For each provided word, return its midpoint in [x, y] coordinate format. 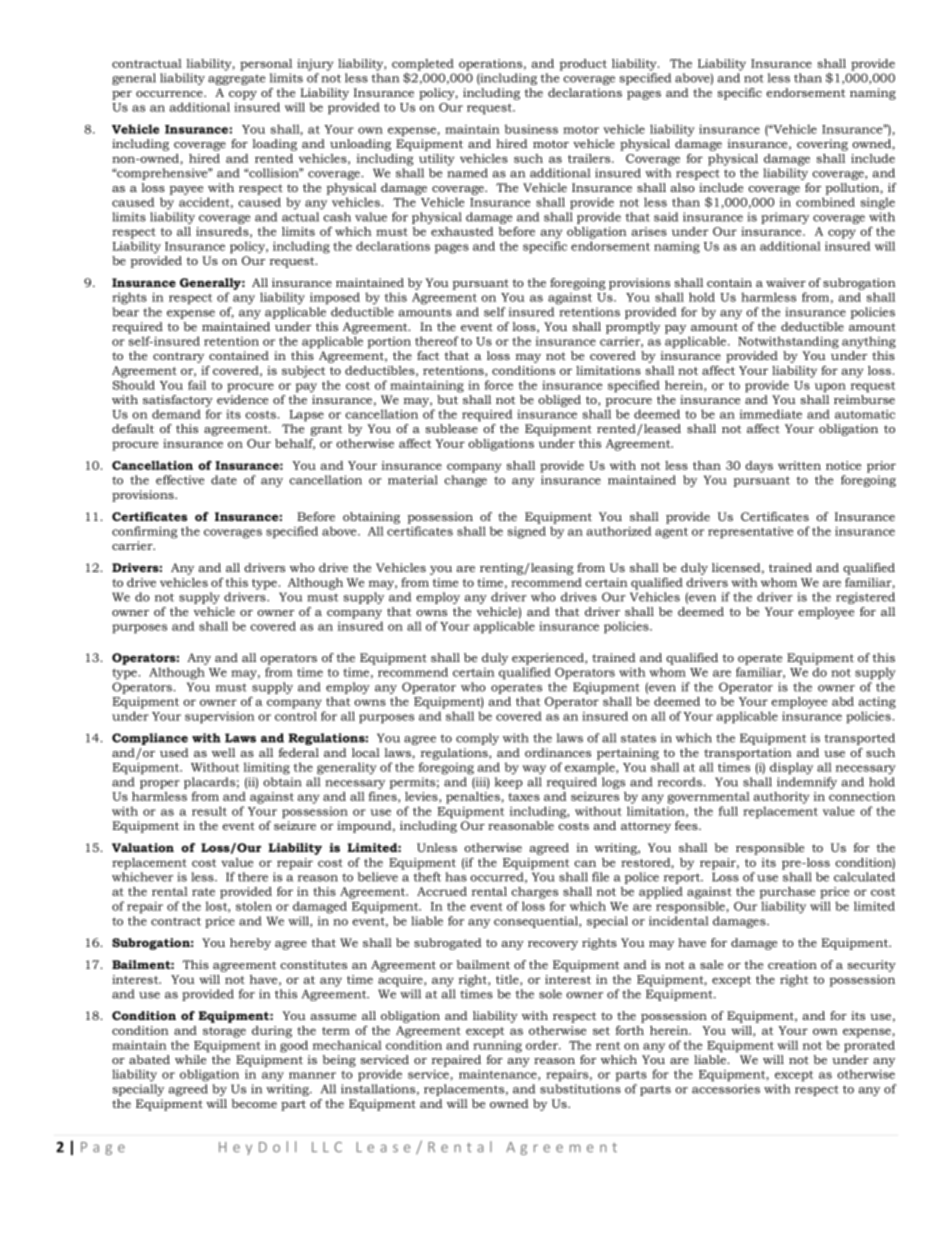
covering [822, 145]
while [190, 1059]
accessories [726, 1089]
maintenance [499, 1075]
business [531, 129]
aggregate [236, 80]
